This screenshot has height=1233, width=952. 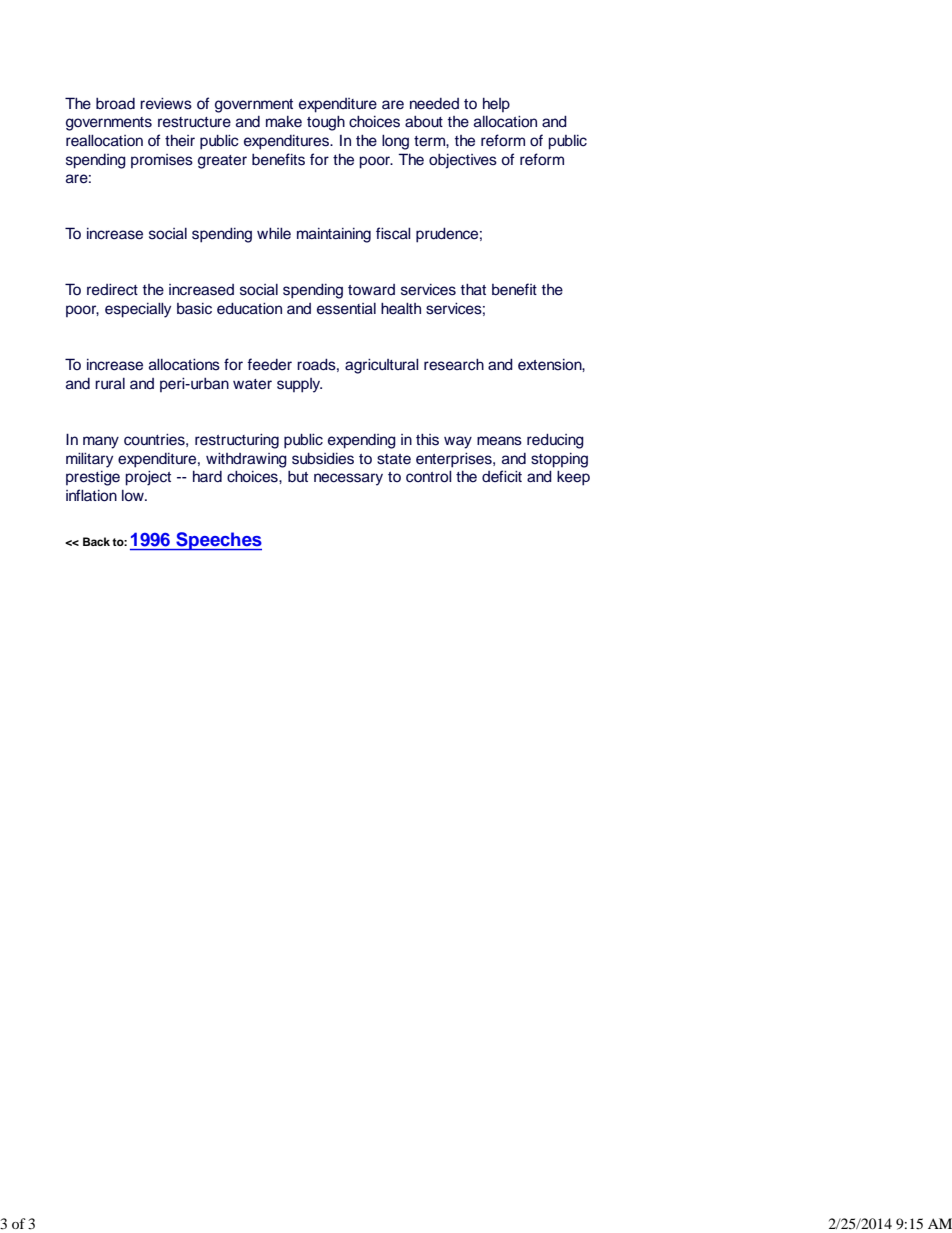 What do you see at coordinates (334, 235) in the screenshot?
I see `maintaining` at bounding box center [334, 235].
